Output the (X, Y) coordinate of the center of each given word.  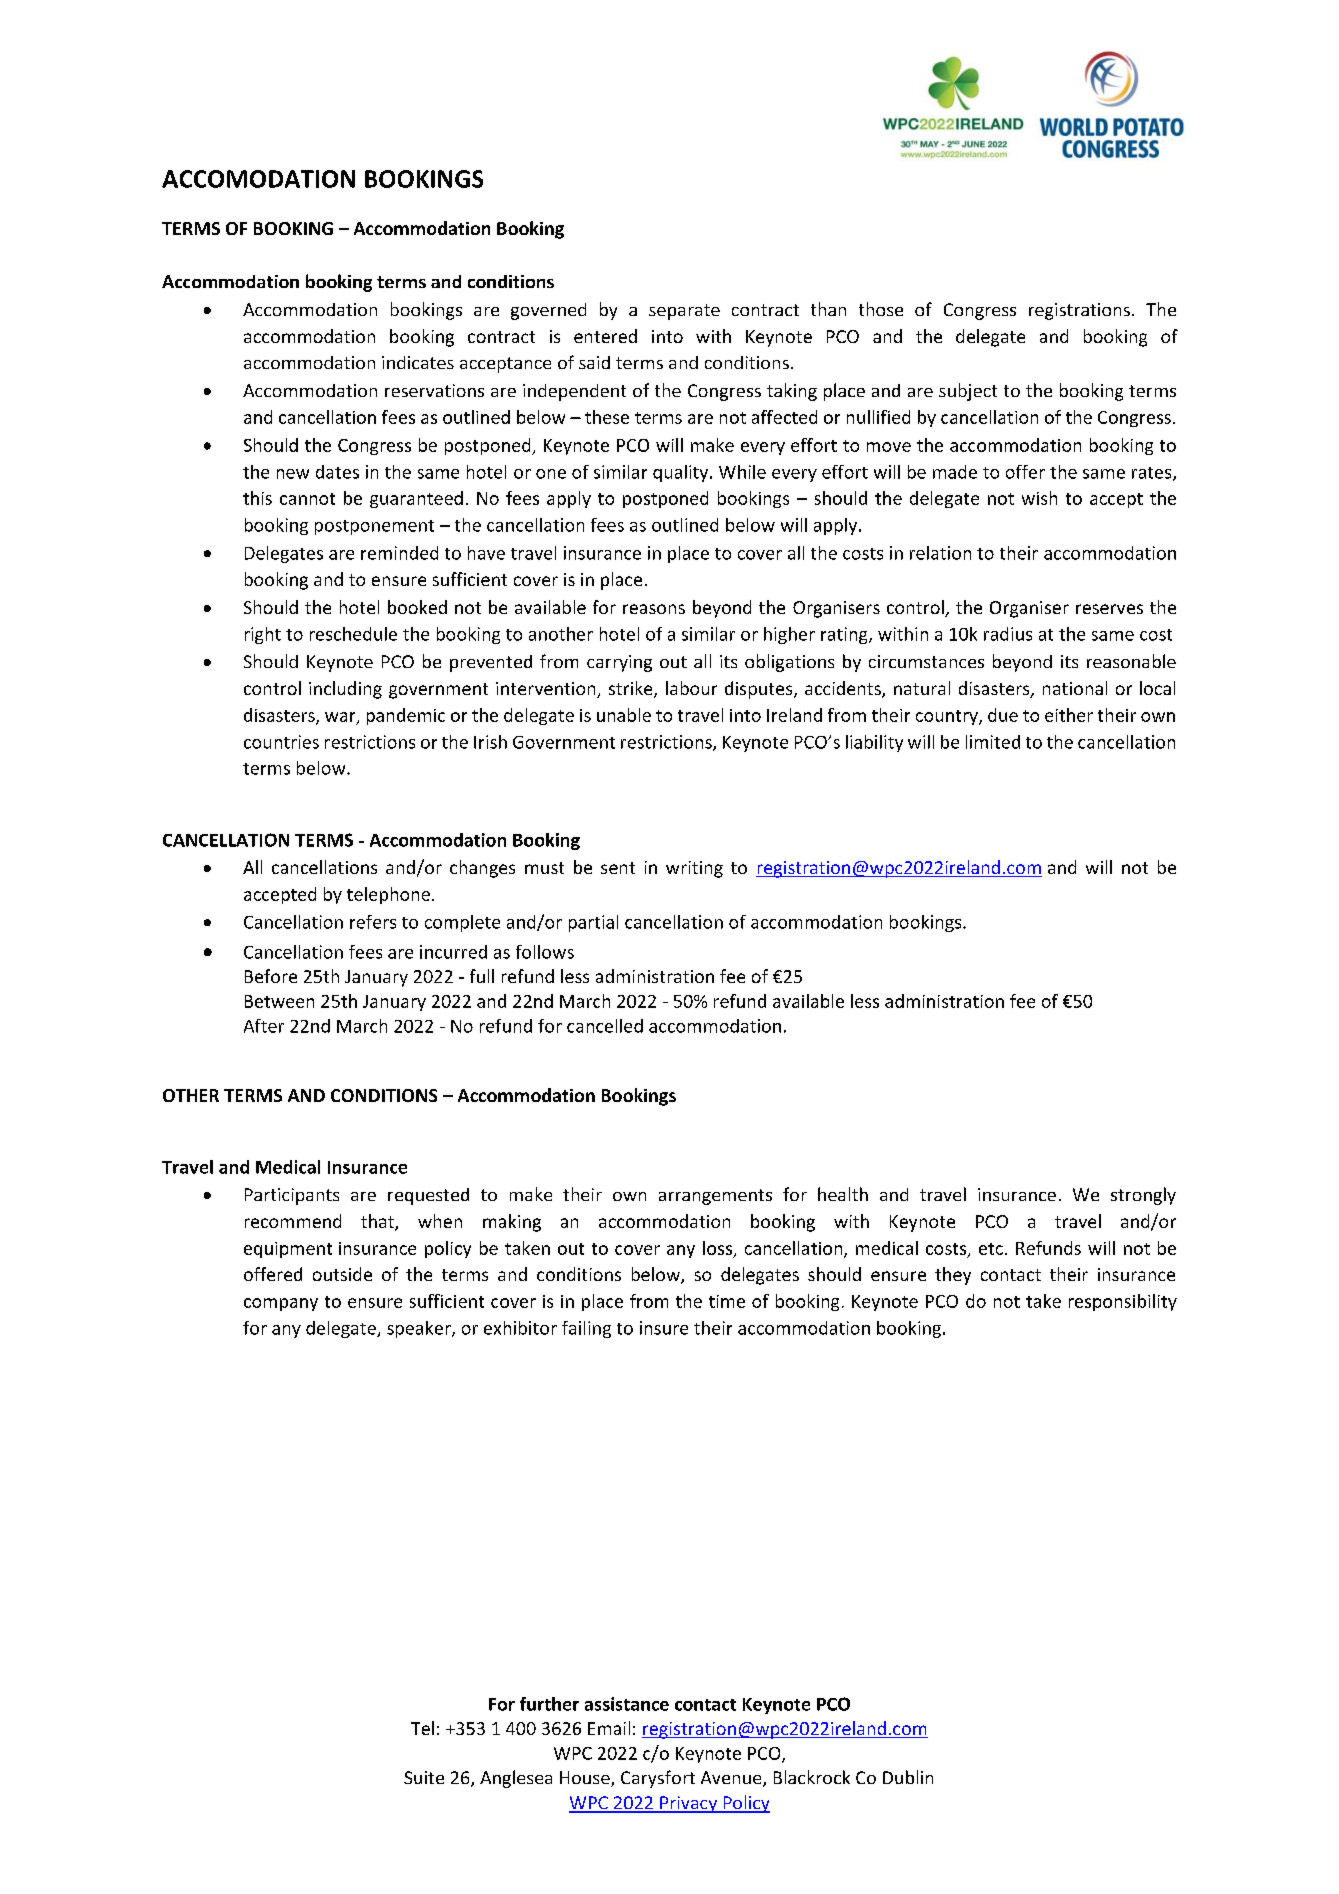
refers (373, 922)
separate (684, 312)
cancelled (605, 1026)
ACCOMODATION (258, 179)
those (881, 309)
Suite (424, 1777)
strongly (1143, 1196)
